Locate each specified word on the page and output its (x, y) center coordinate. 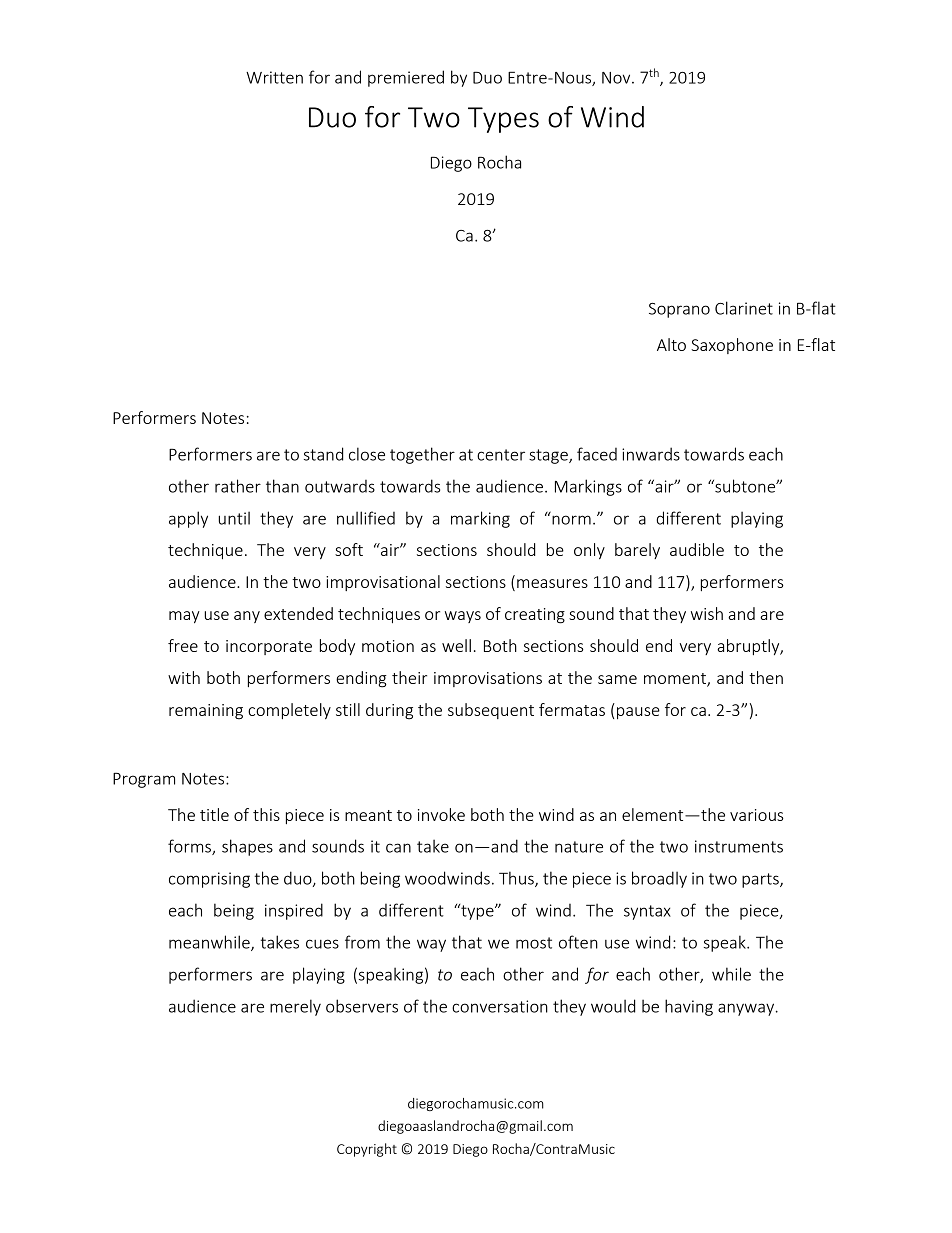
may (184, 617)
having (689, 1007)
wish (707, 613)
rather (238, 486)
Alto (671, 344)
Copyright (367, 1150)
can (398, 848)
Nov (617, 78)
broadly (659, 879)
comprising (209, 880)
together (422, 455)
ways (463, 617)
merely (295, 1007)
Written (274, 77)
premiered (406, 78)
